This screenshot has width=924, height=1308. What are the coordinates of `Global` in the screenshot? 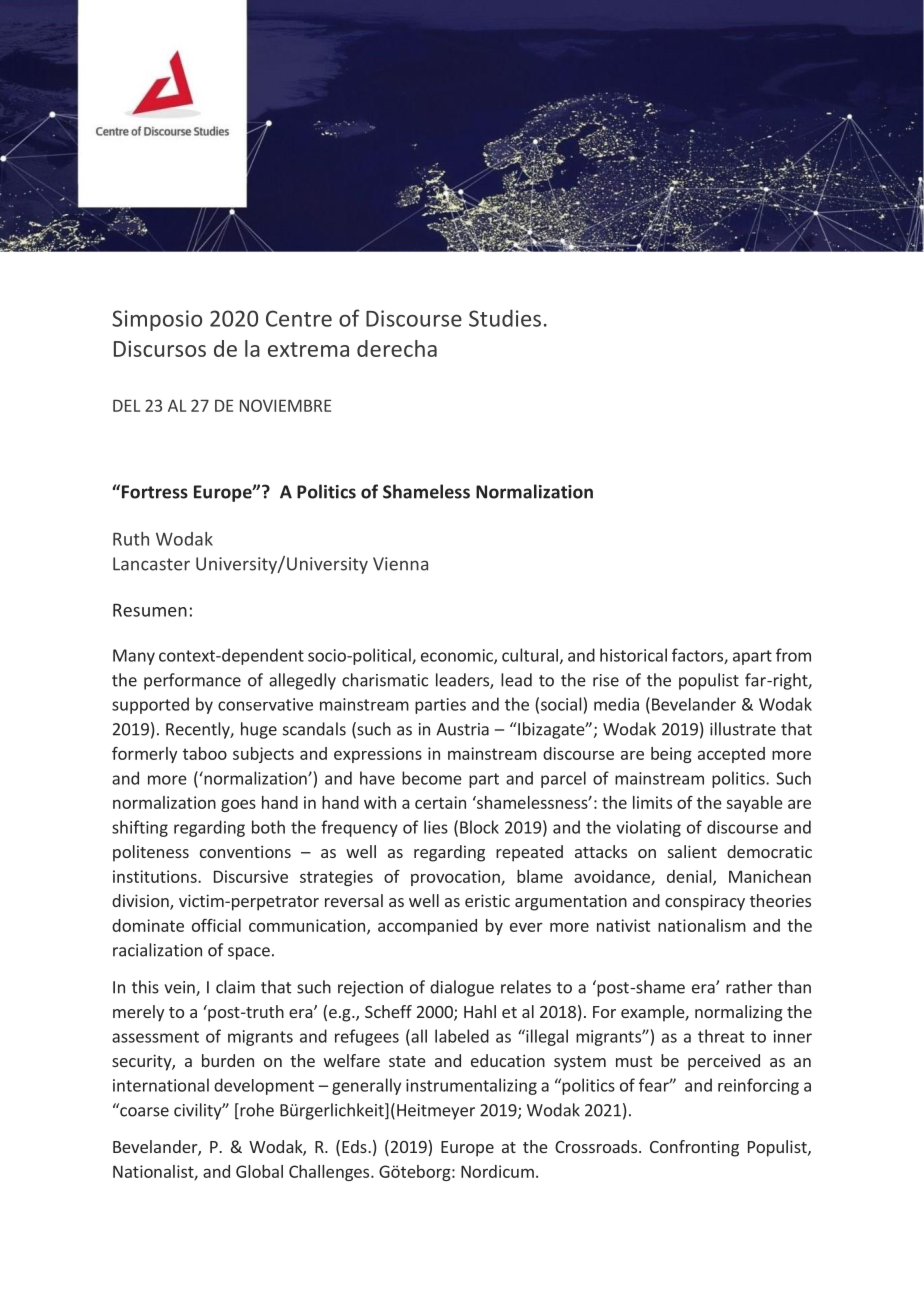 It's located at (259, 1171).
